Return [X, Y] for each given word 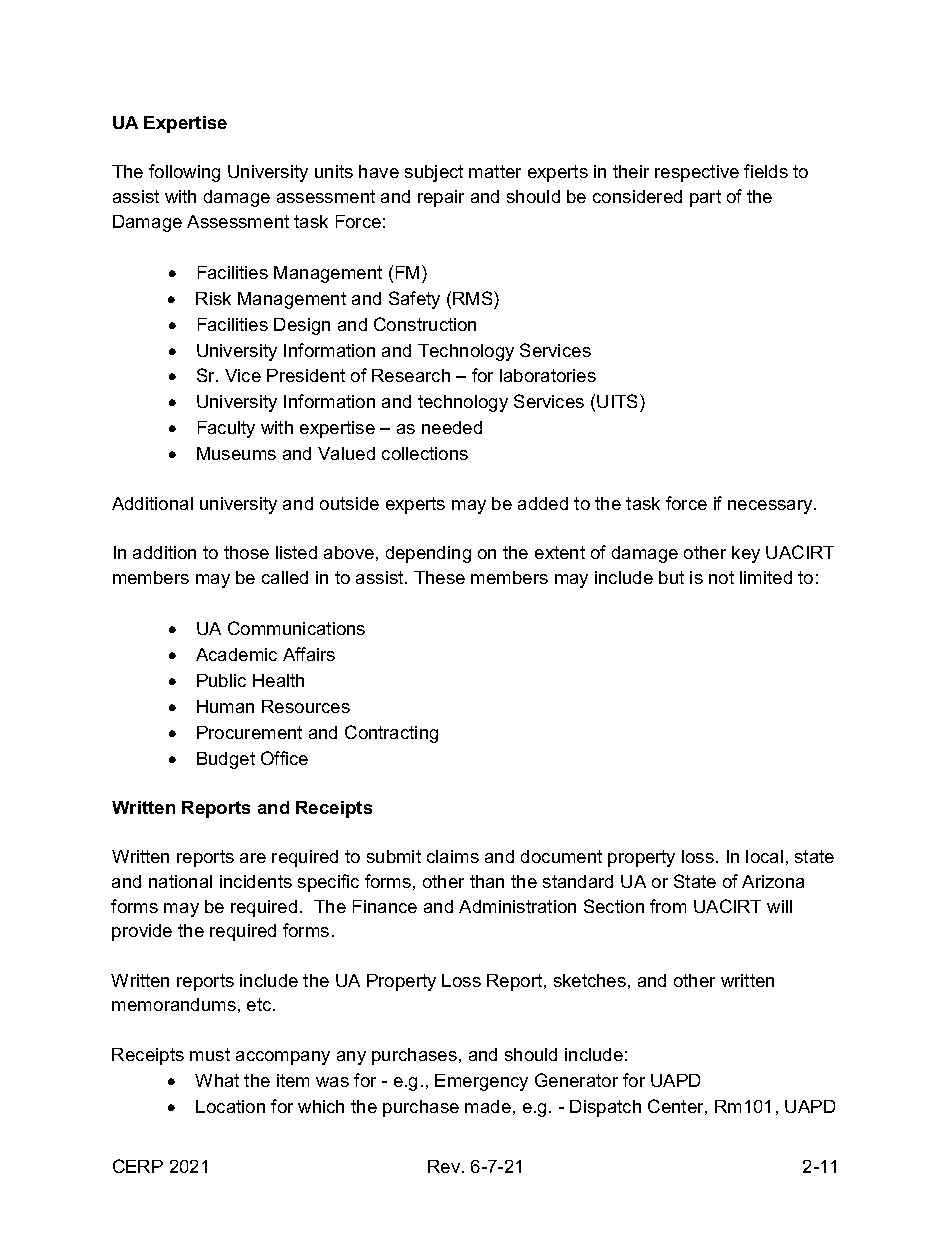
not [721, 577]
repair [441, 198]
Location [230, 1106]
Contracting [391, 734]
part [705, 198]
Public [221, 680]
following [184, 173]
